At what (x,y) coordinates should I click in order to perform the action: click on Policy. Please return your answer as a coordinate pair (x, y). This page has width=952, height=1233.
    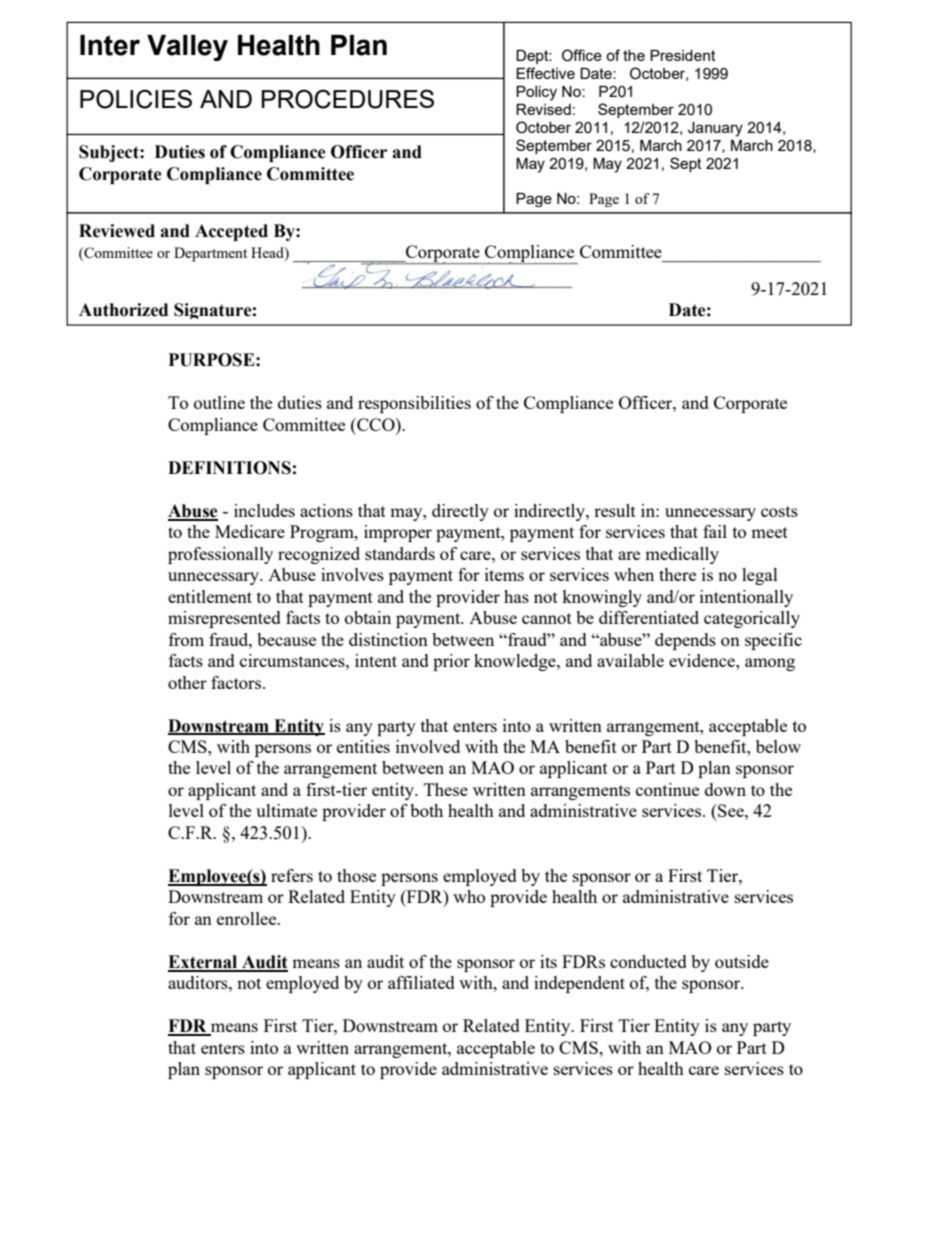
    Looking at the image, I should click on (536, 93).
